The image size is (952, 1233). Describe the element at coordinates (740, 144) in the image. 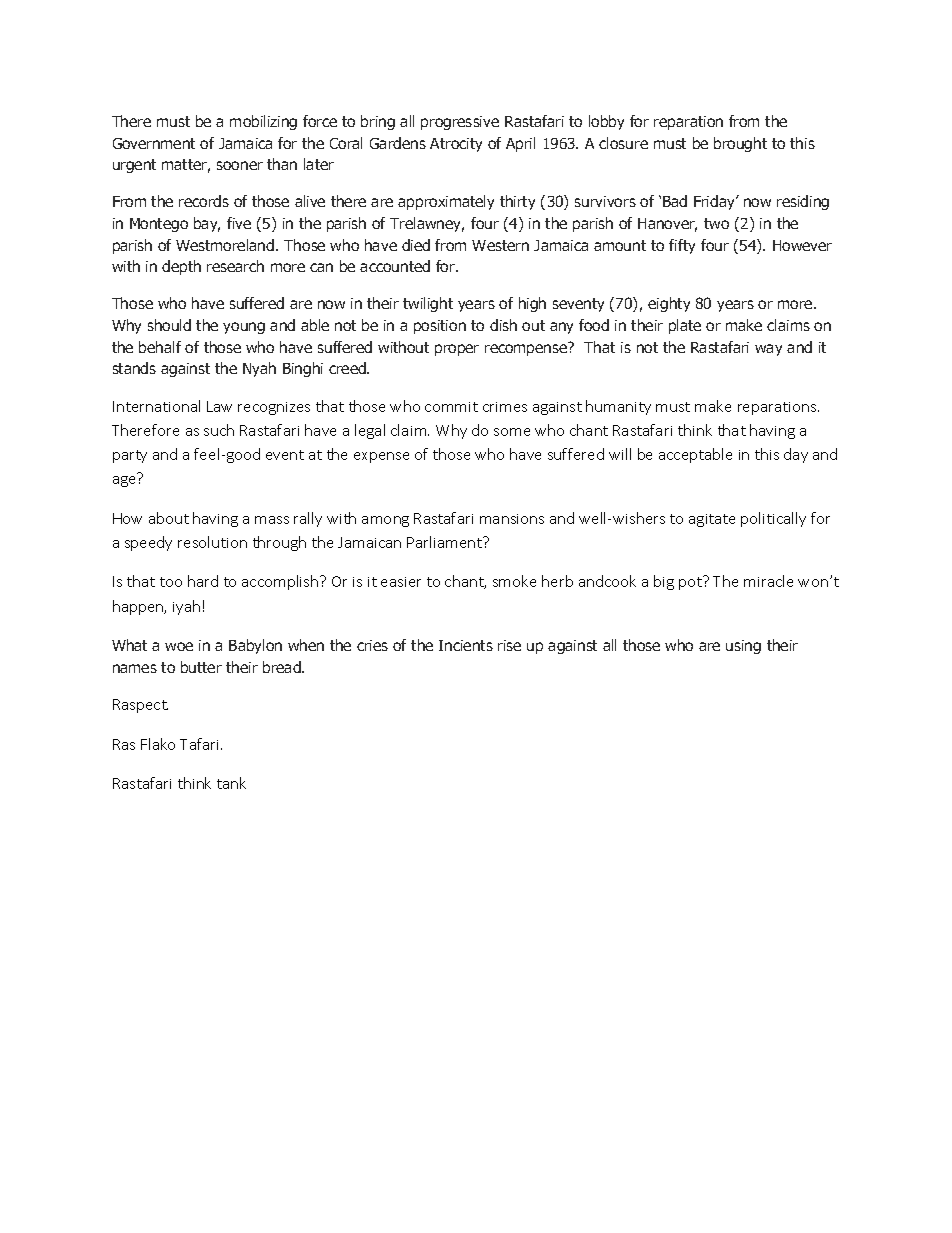

I see `brought` at that location.
